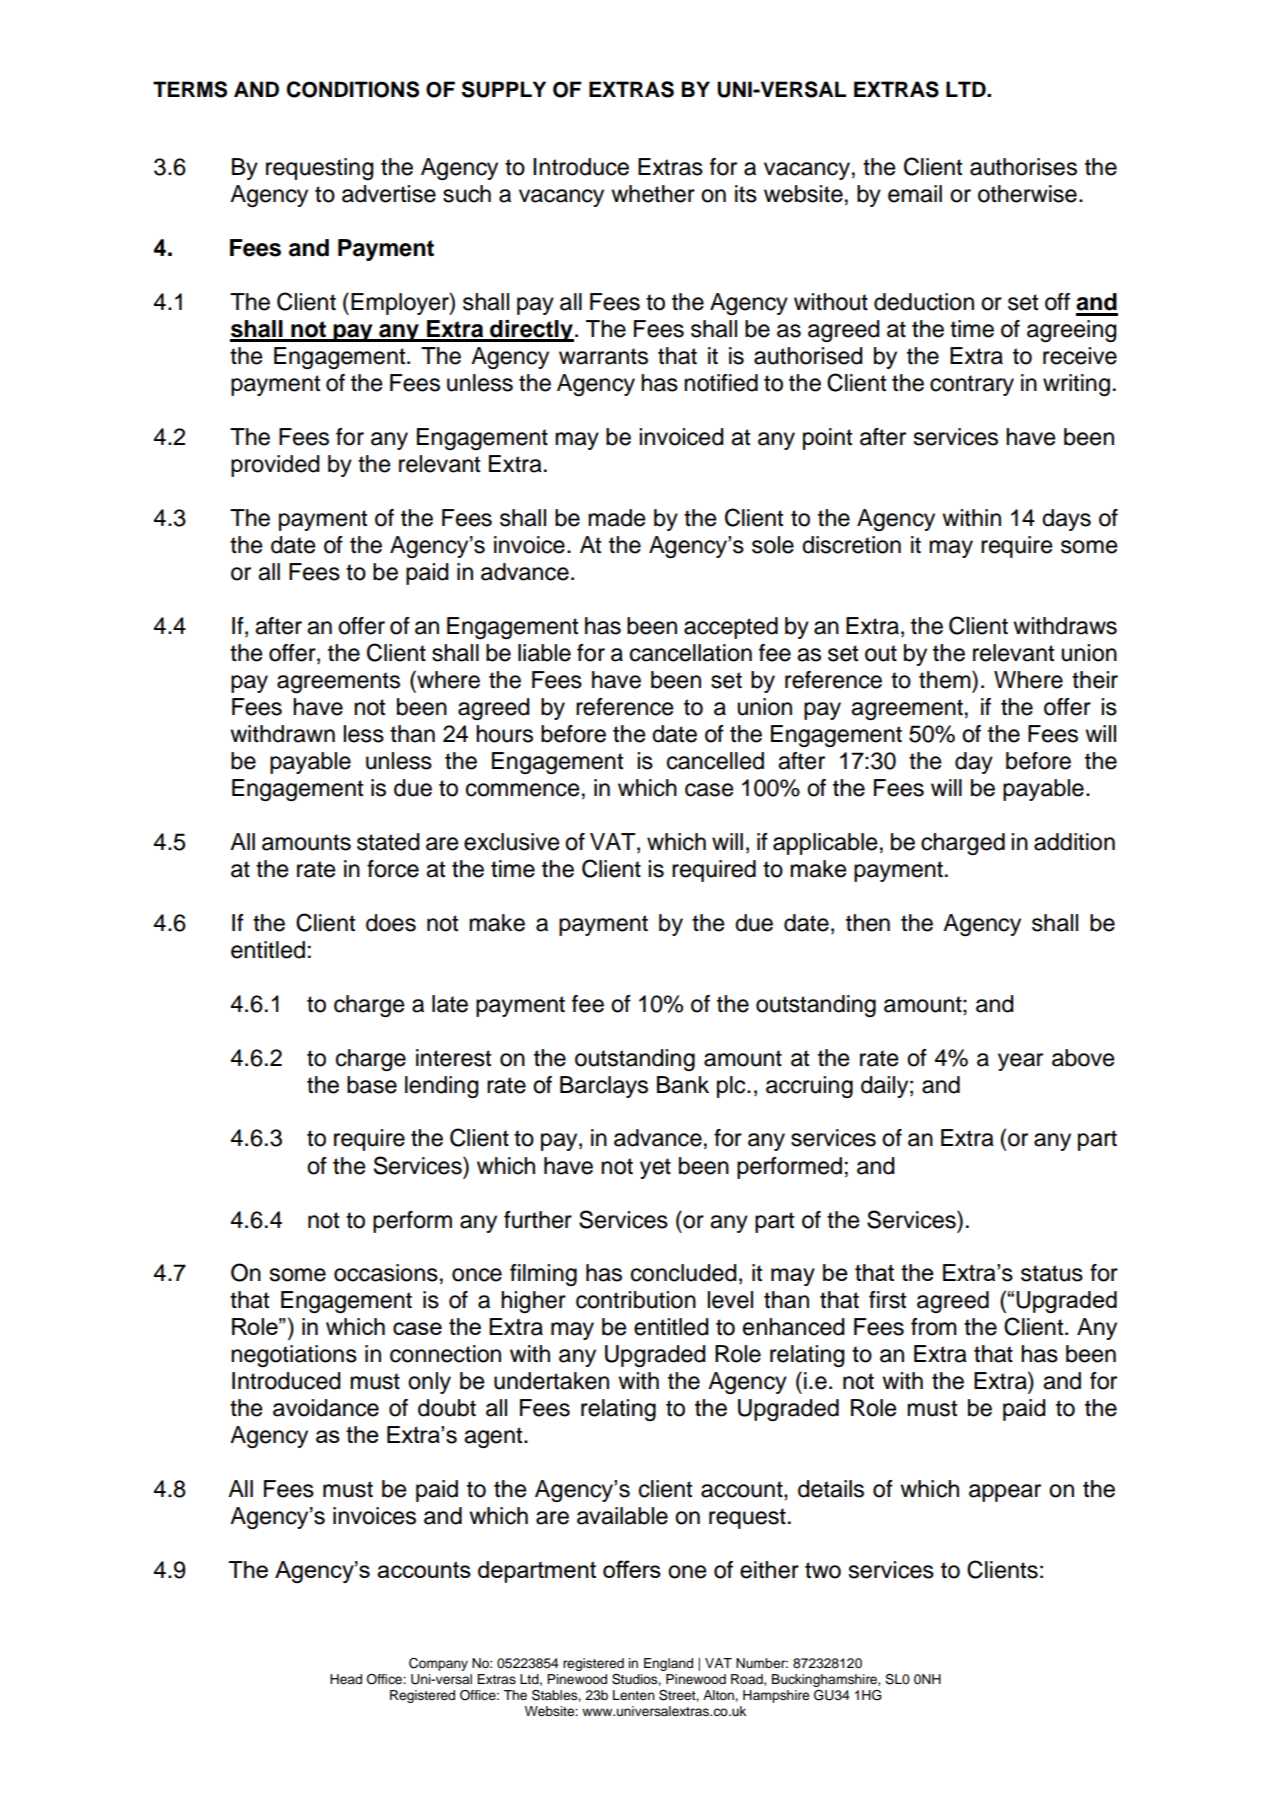 The height and width of the page is (1795, 1270). Describe the element at coordinates (512, 842) in the page. I see `exclusive` at that location.
